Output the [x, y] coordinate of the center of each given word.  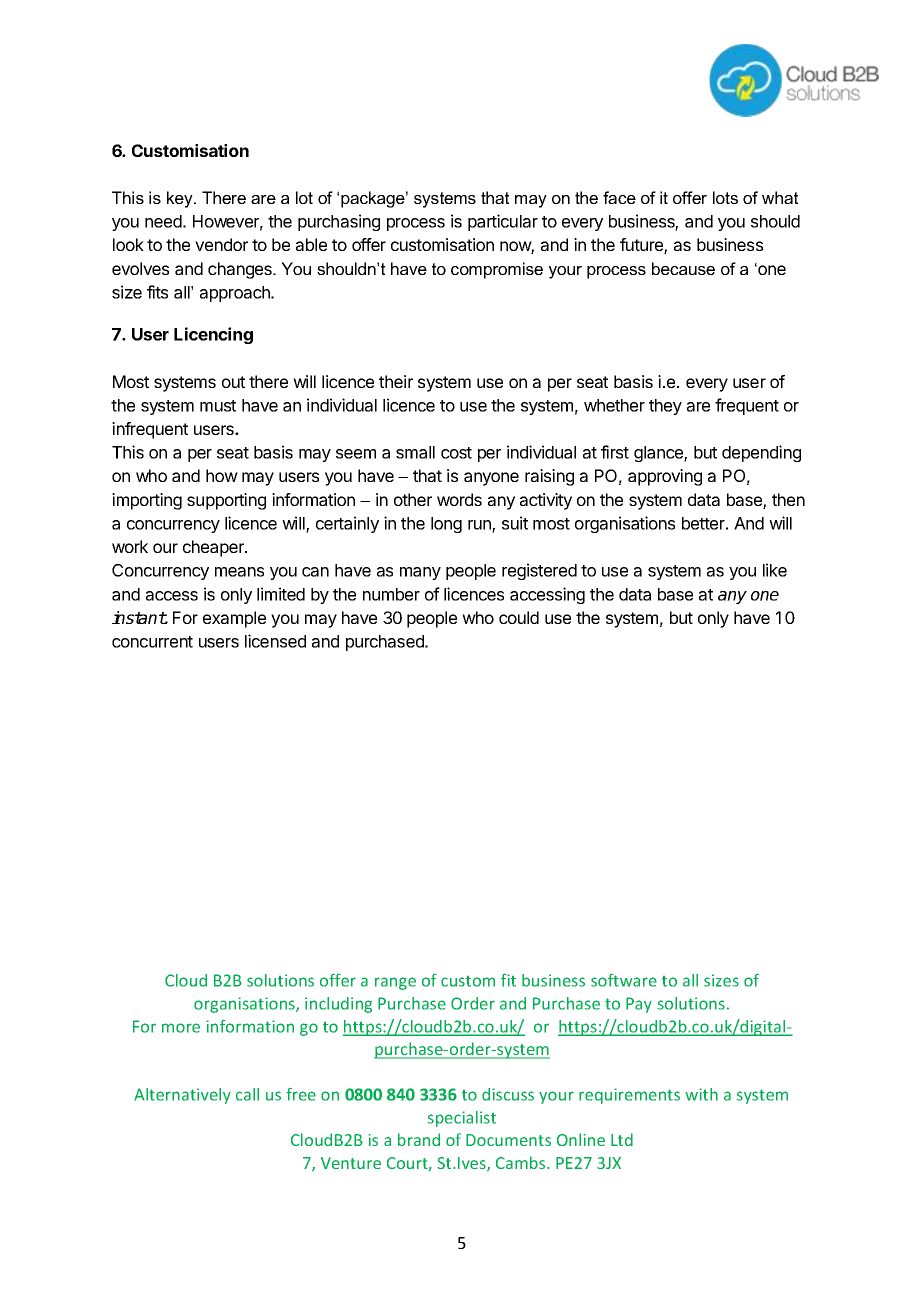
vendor [221, 244]
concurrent [152, 642]
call [247, 1094]
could [519, 617]
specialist [462, 1119]
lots [725, 197]
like [775, 570]
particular [503, 222]
